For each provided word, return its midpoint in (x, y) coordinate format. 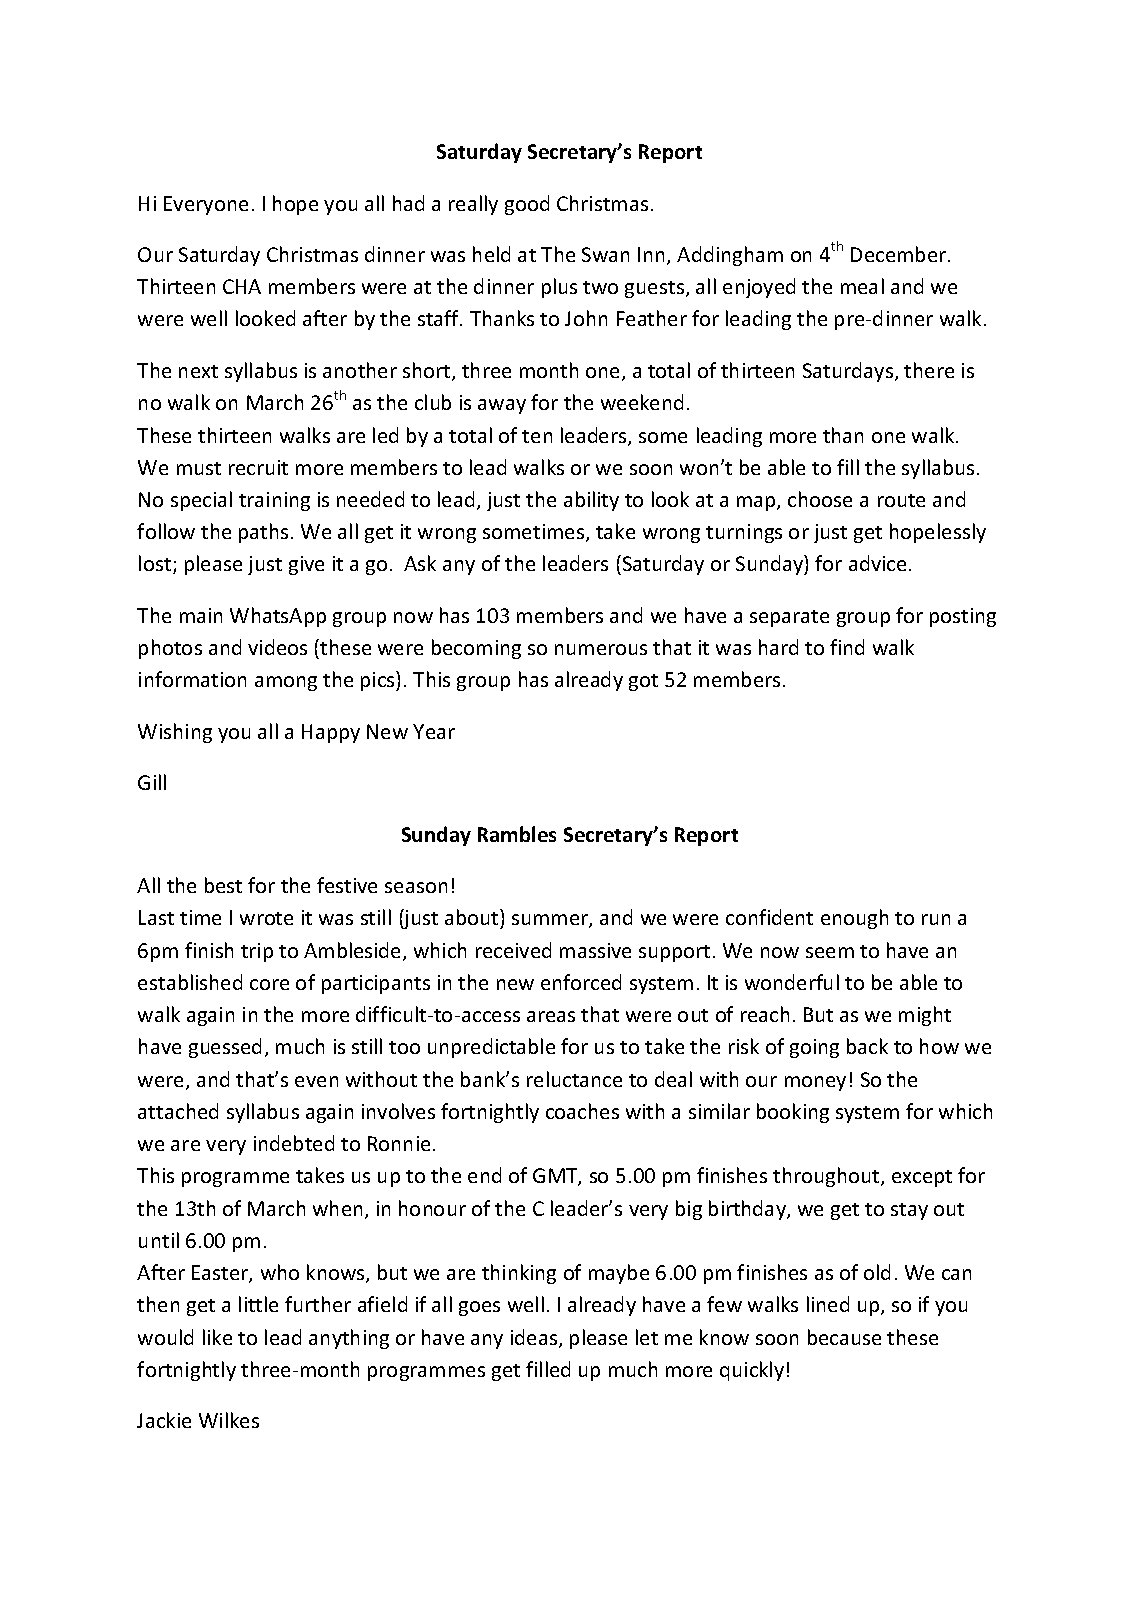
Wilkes (229, 1420)
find (847, 647)
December (900, 254)
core (269, 984)
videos (277, 647)
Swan (605, 254)
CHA (242, 286)
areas (551, 1016)
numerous (601, 649)
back (867, 1046)
